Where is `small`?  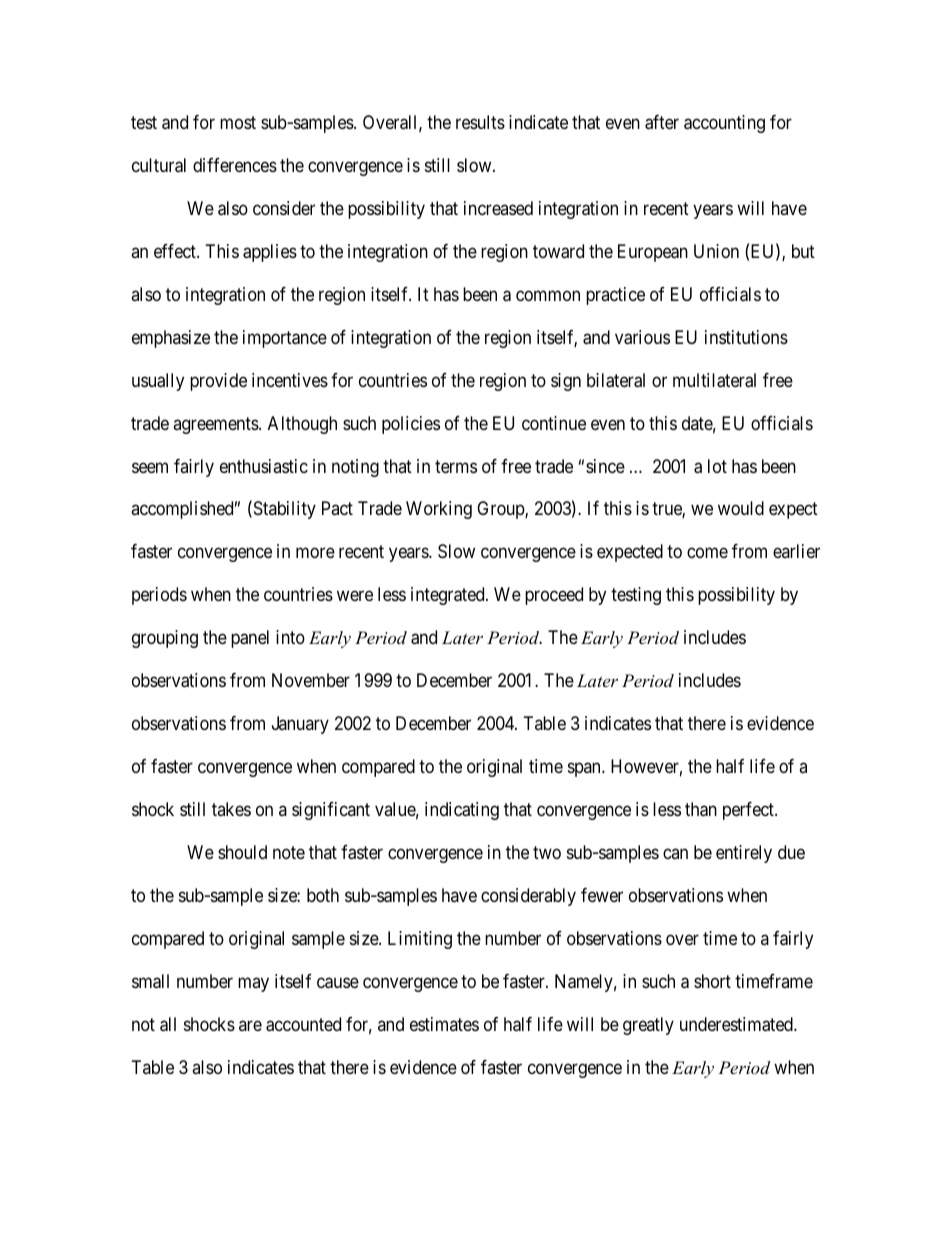 small is located at coordinates (150, 981).
